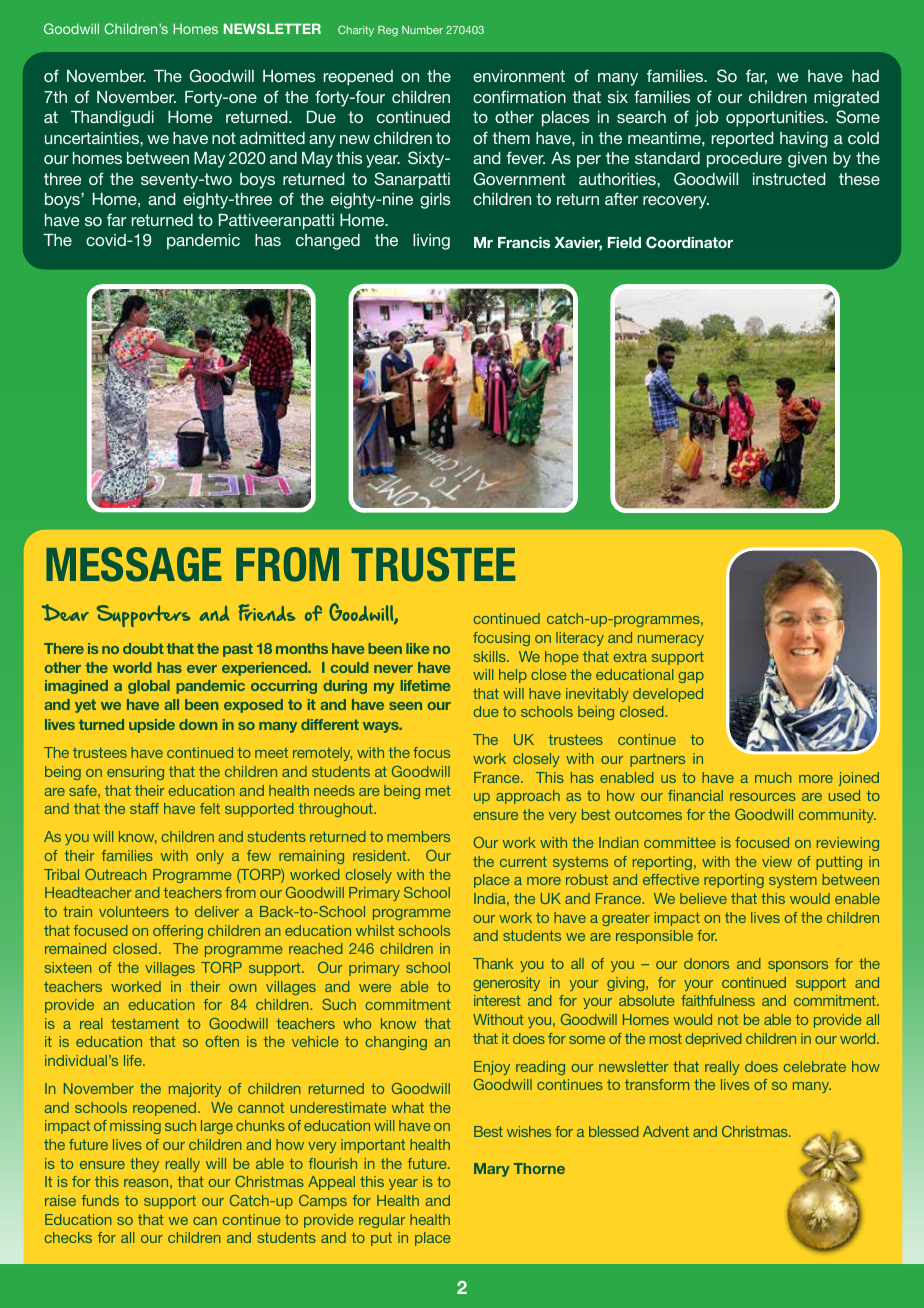  I want to click on they, so click(144, 1165).
